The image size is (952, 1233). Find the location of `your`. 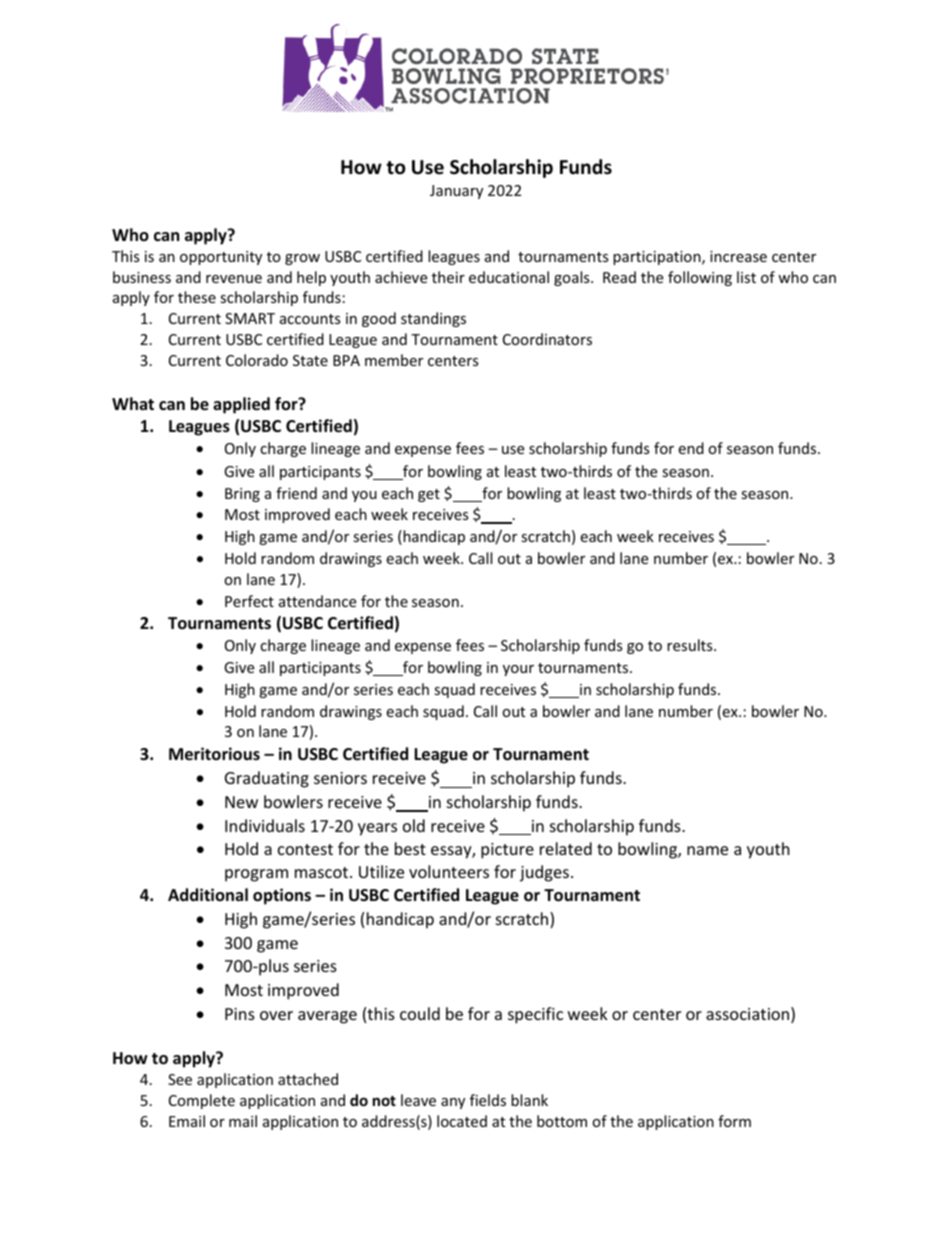

your is located at coordinates (518, 670).
